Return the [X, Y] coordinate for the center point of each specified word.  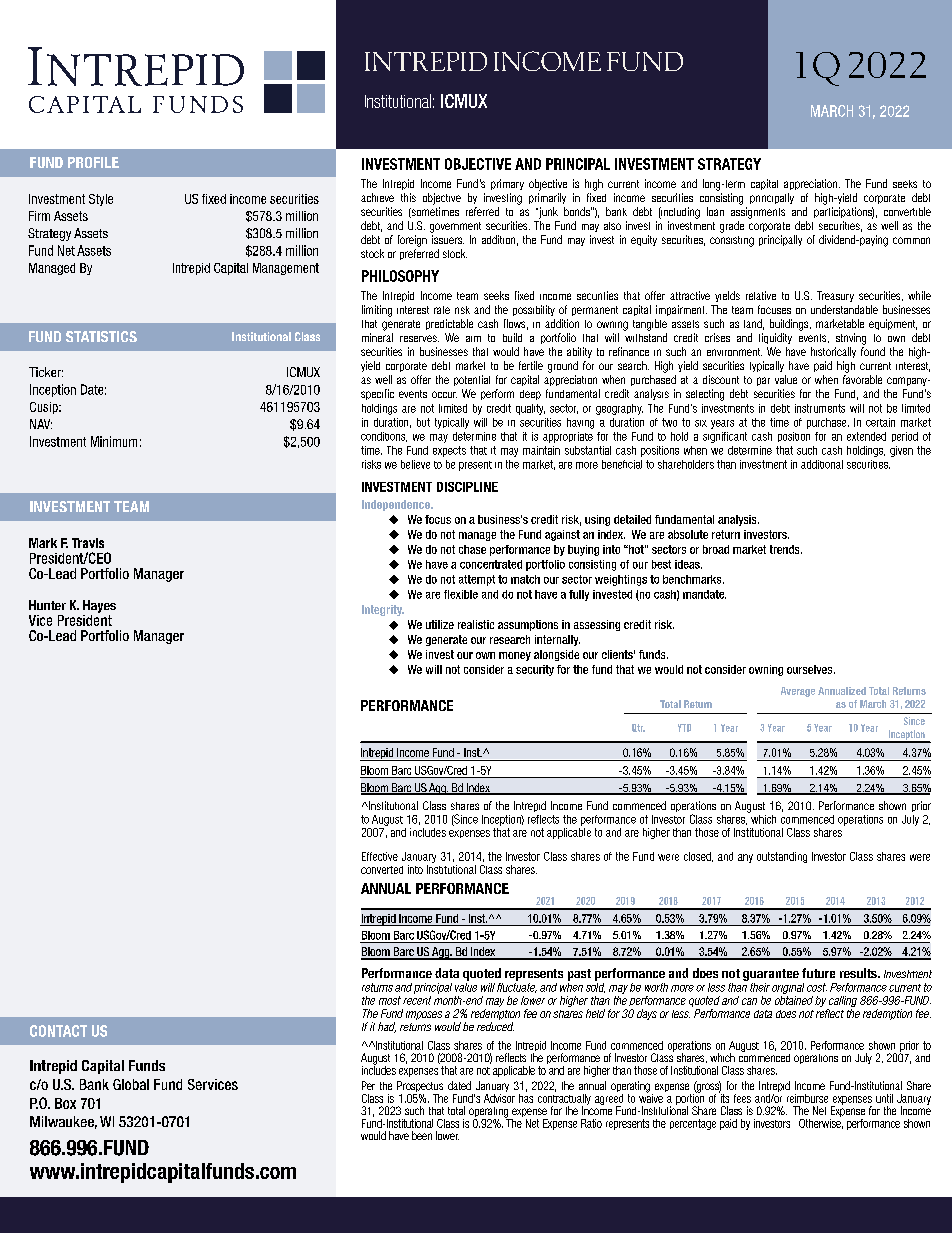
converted [382, 870]
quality [530, 409]
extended [866, 436]
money [515, 656]
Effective [380, 856]
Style [101, 200]
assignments [758, 213]
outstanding [782, 857]
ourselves [811, 669]
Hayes [99, 606]
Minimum [114, 441]
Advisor [499, 1097]
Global [131, 1084]
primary [507, 184]
